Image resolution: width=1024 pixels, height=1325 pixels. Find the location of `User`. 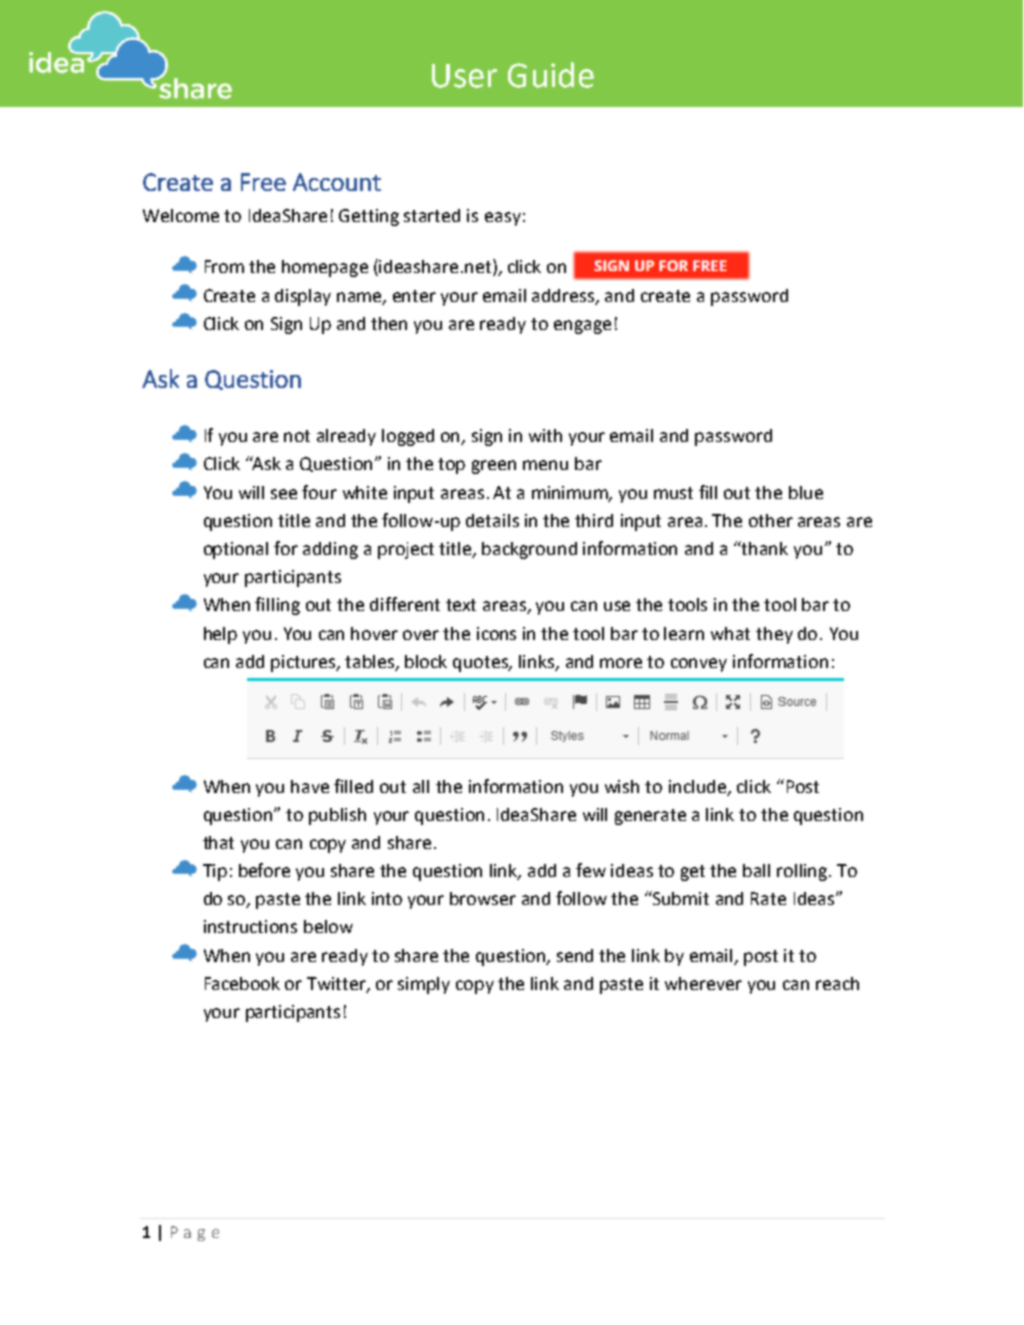

User is located at coordinates (464, 76).
